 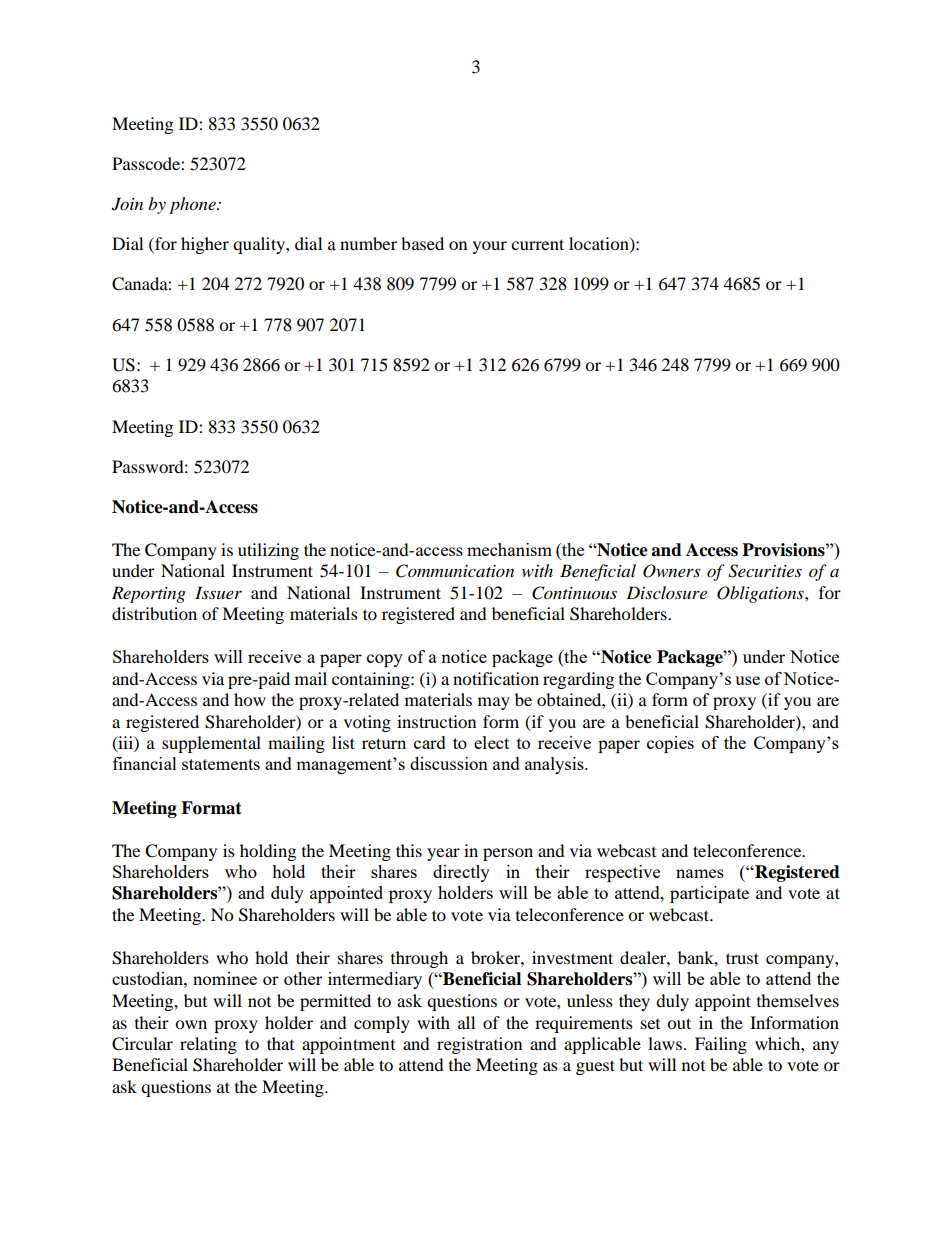 What do you see at coordinates (205, 245) in the screenshot?
I see `higher` at bounding box center [205, 245].
